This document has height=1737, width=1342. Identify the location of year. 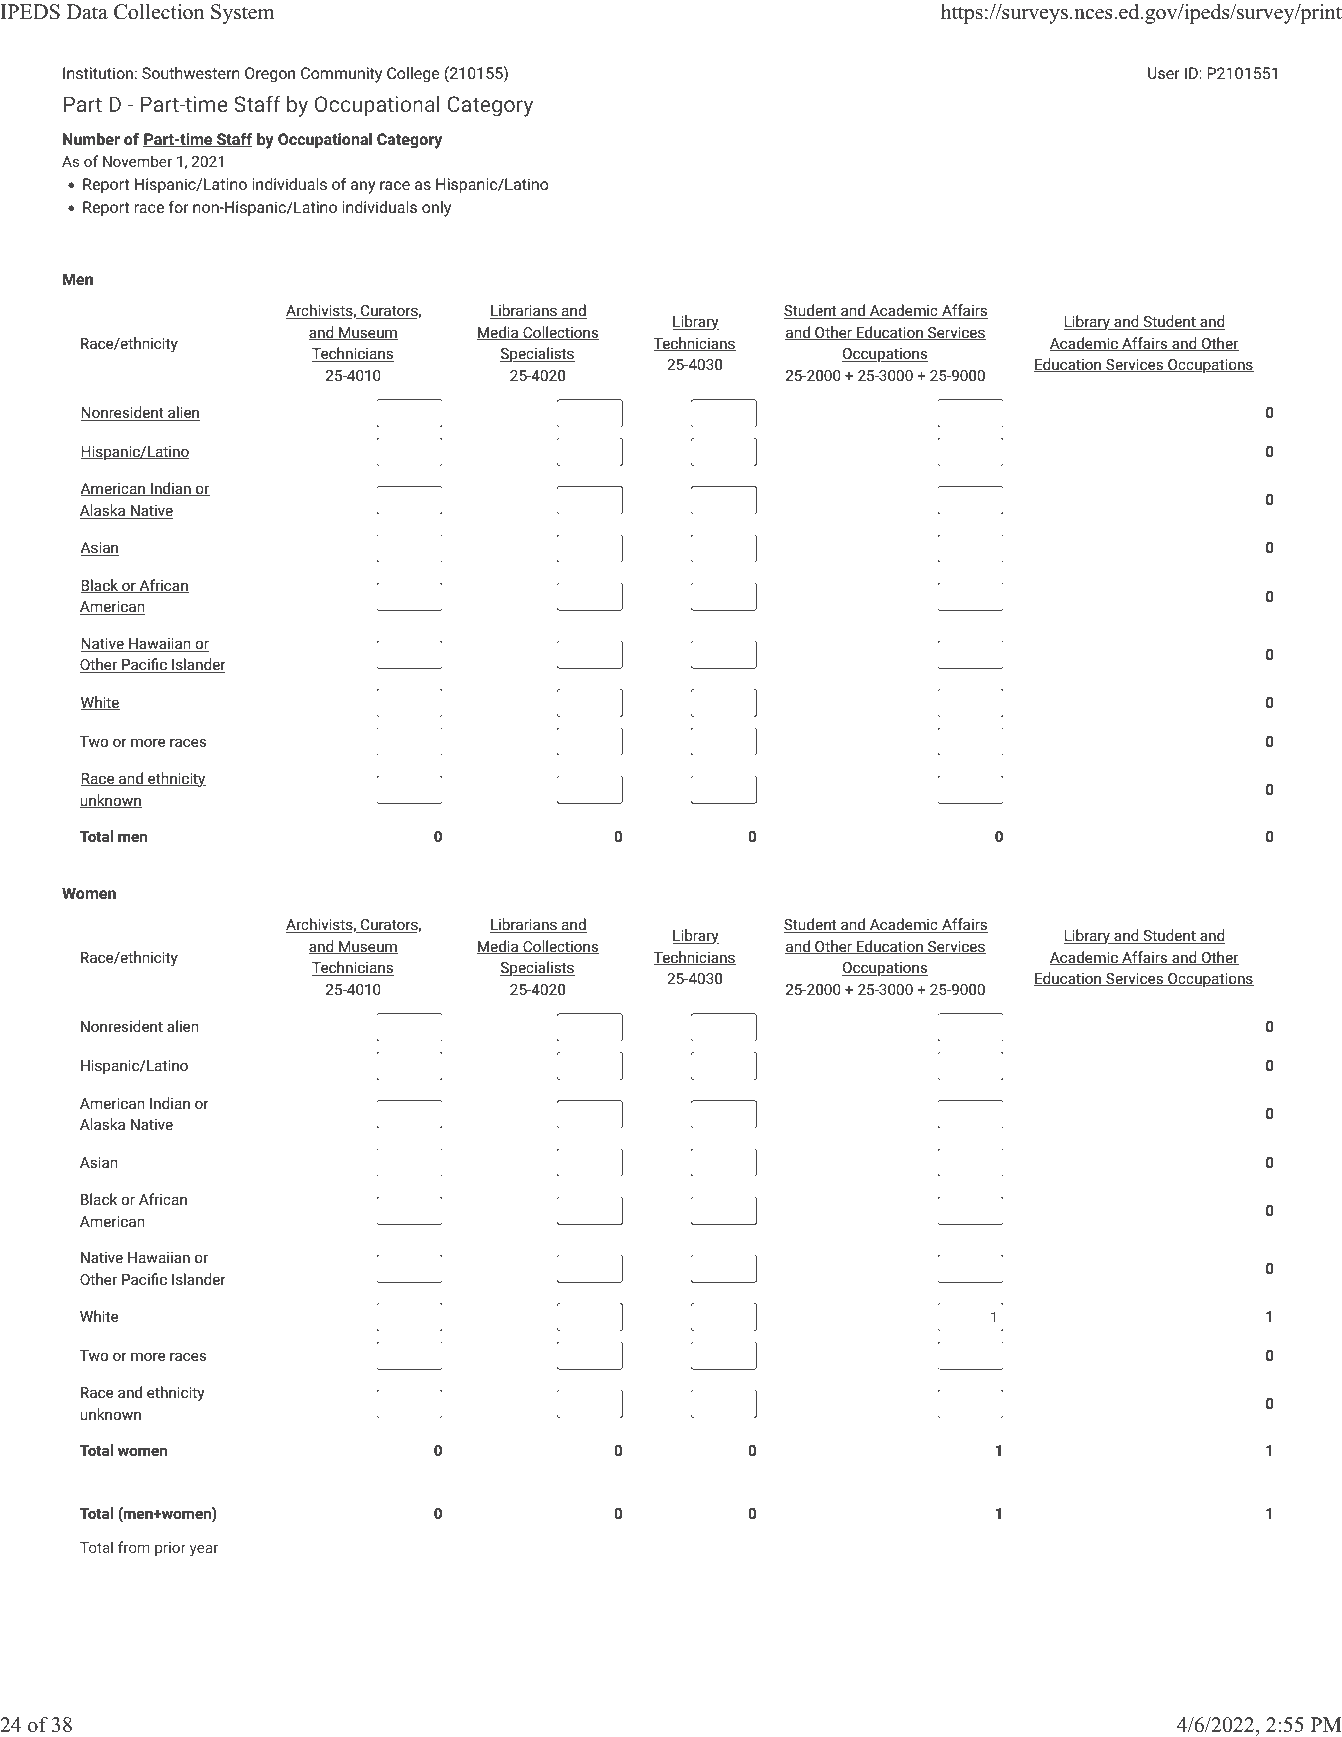
(204, 1550).
